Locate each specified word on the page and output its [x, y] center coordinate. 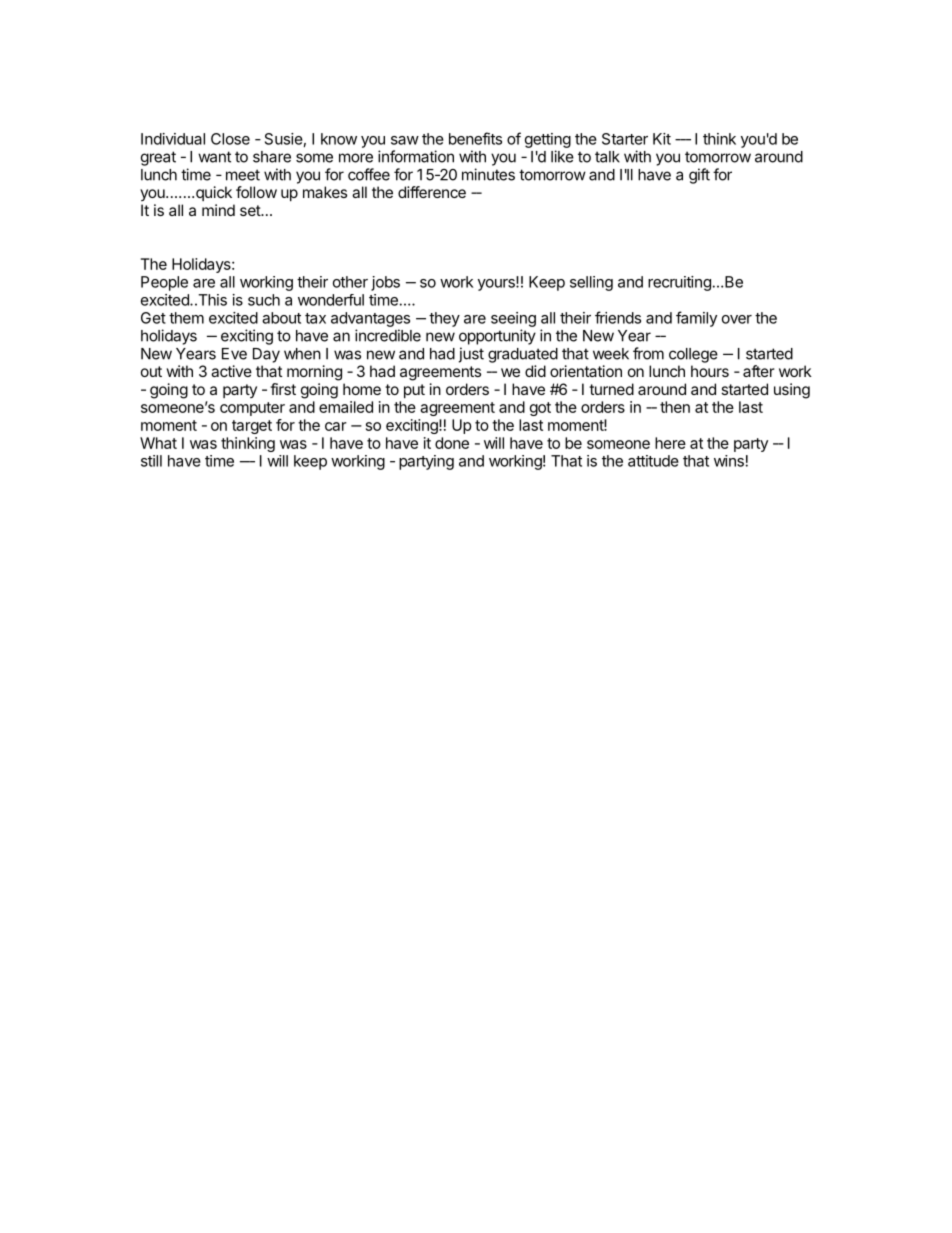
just [471, 355]
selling [591, 283]
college [693, 355]
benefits [475, 138]
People [164, 283]
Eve [234, 354]
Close [230, 139]
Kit [662, 139]
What [158, 443]
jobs [385, 283]
